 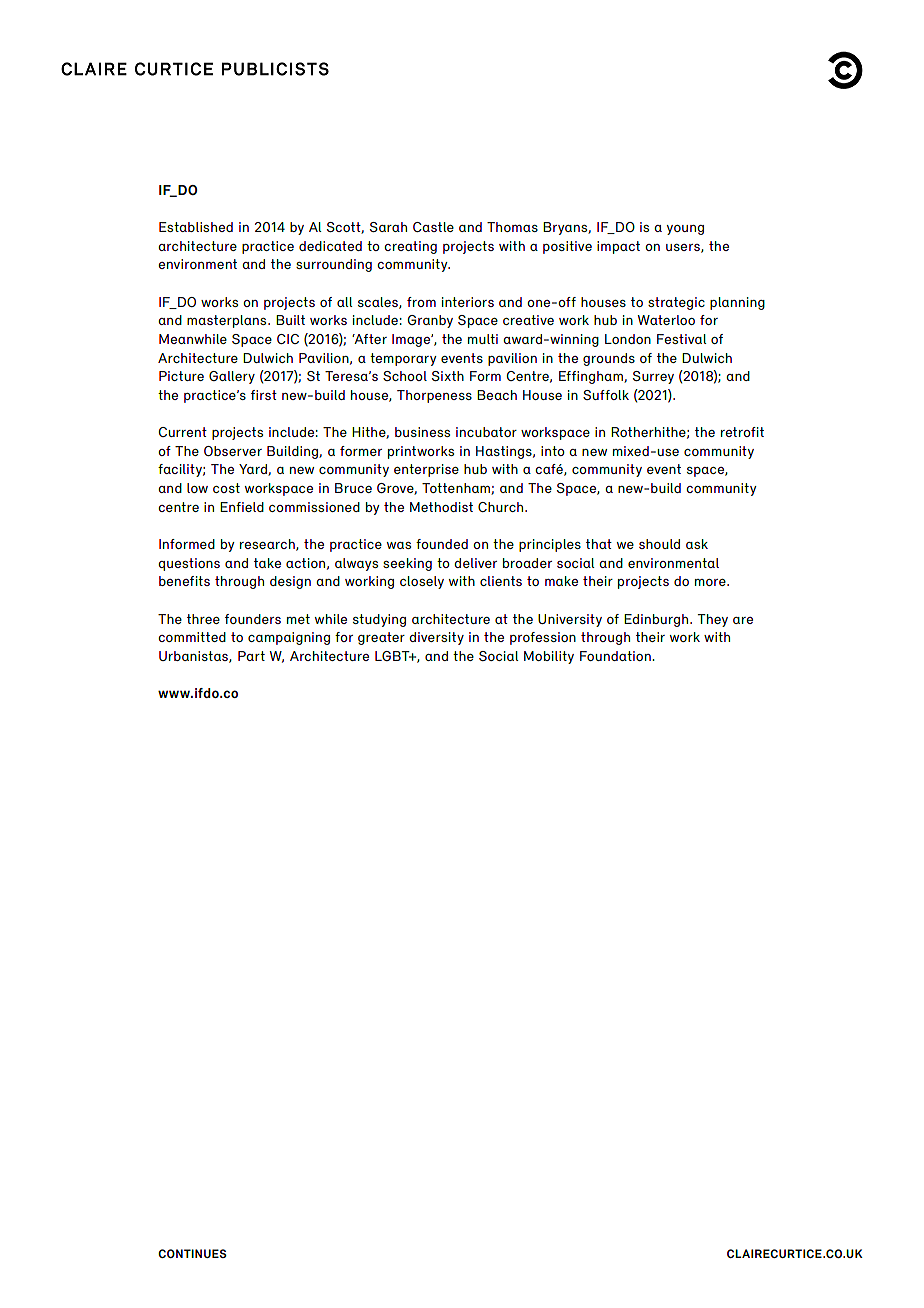 What do you see at coordinates (251, 656) in the screenshot?
I see `Part` at bounding box center [251, 656].
